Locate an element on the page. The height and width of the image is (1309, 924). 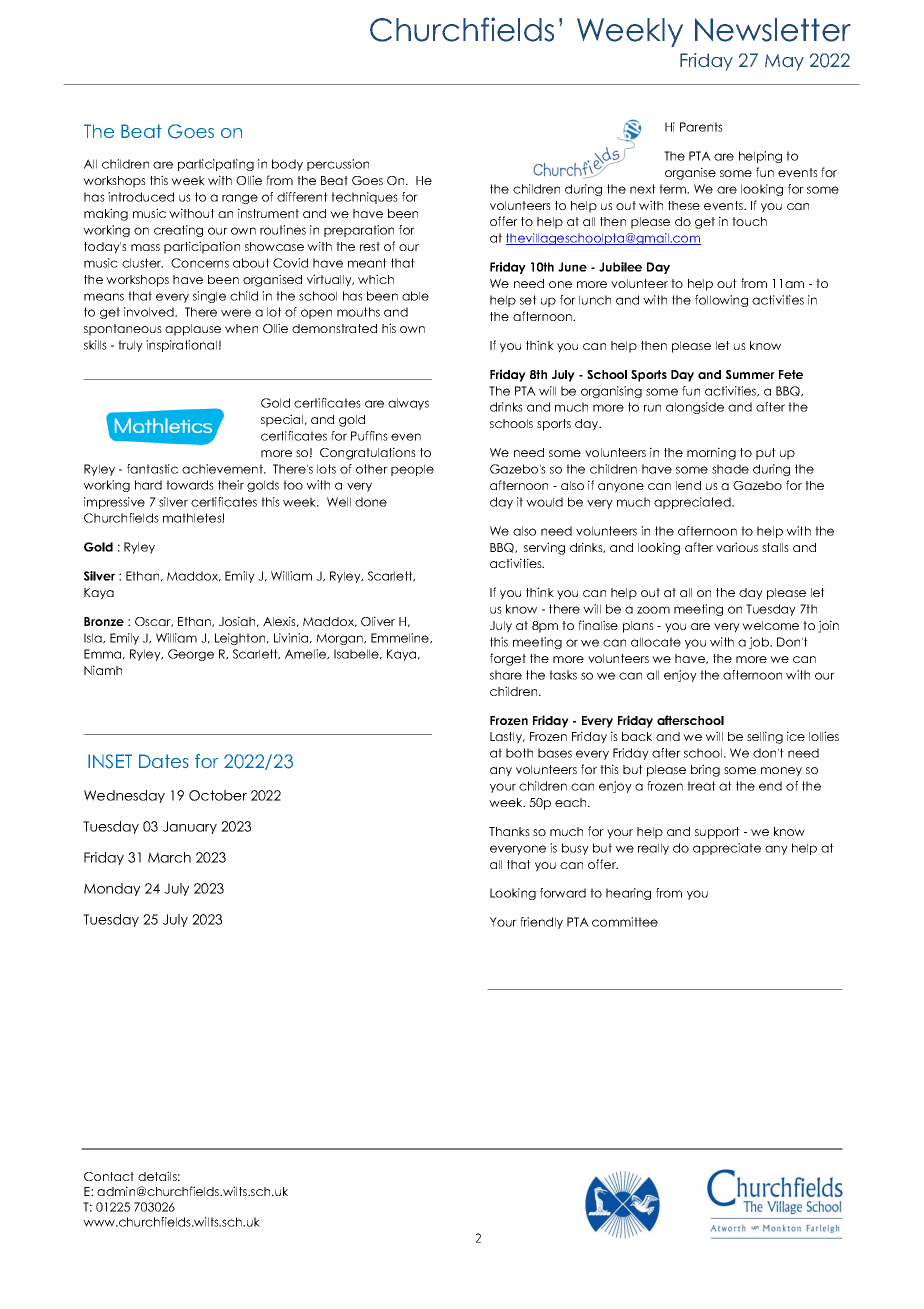
friendly is located at coordinates (541, 923).
